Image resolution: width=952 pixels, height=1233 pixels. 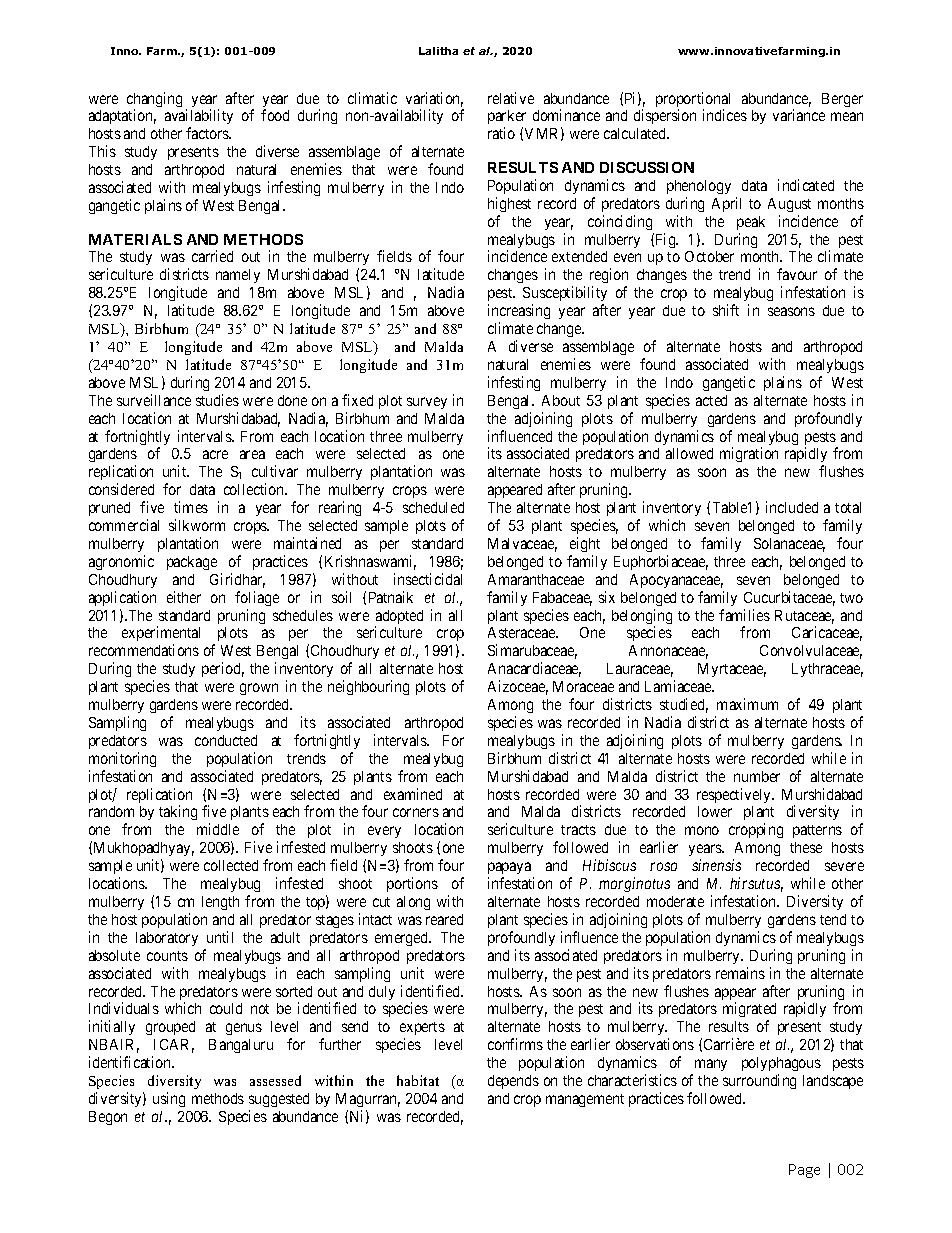 What do you see at coordinates (169, 1099) in the image?
I see `using` at bounding box center [169, 1099].
